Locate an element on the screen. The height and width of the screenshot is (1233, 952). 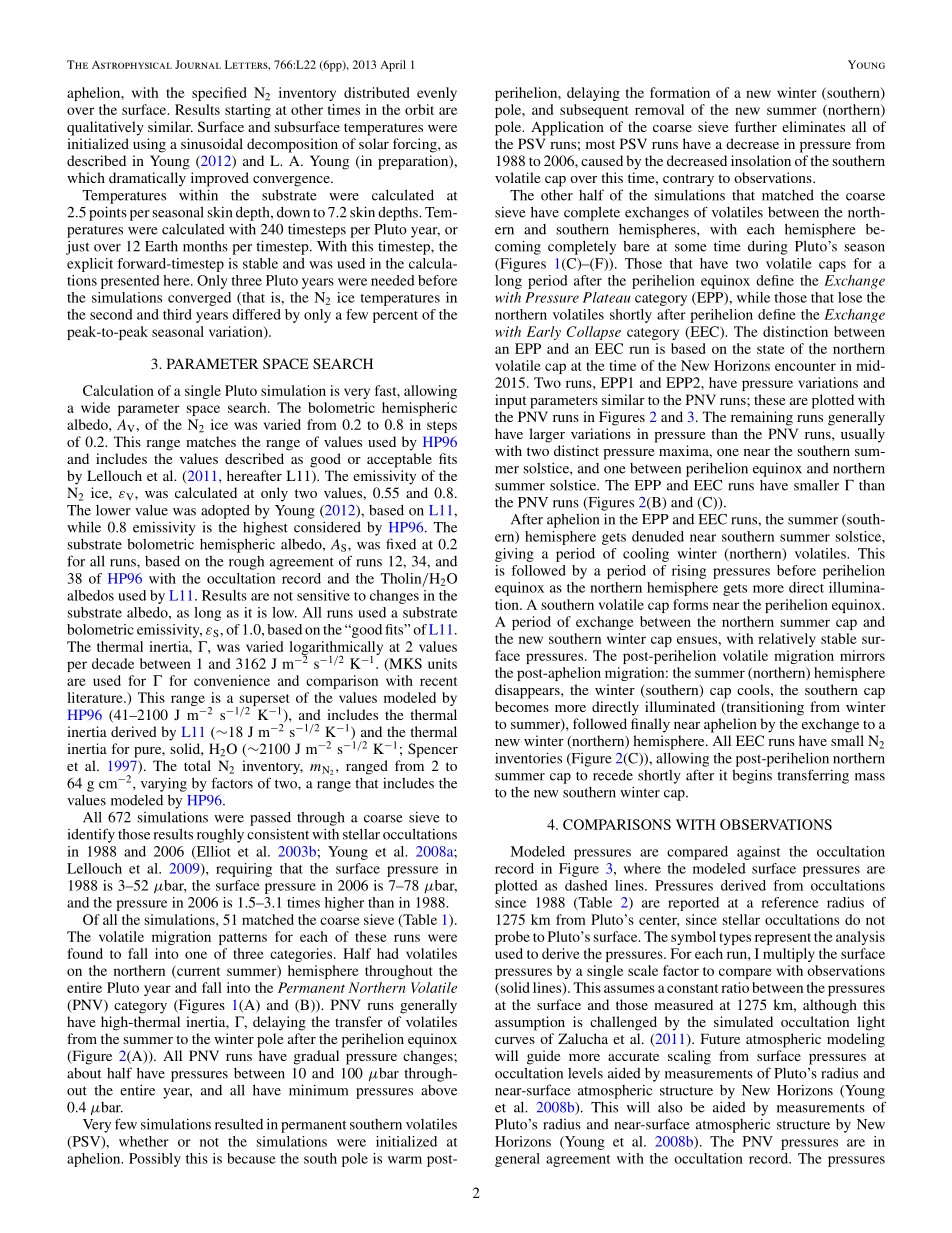
above is located at coordinates (439, 1090).
